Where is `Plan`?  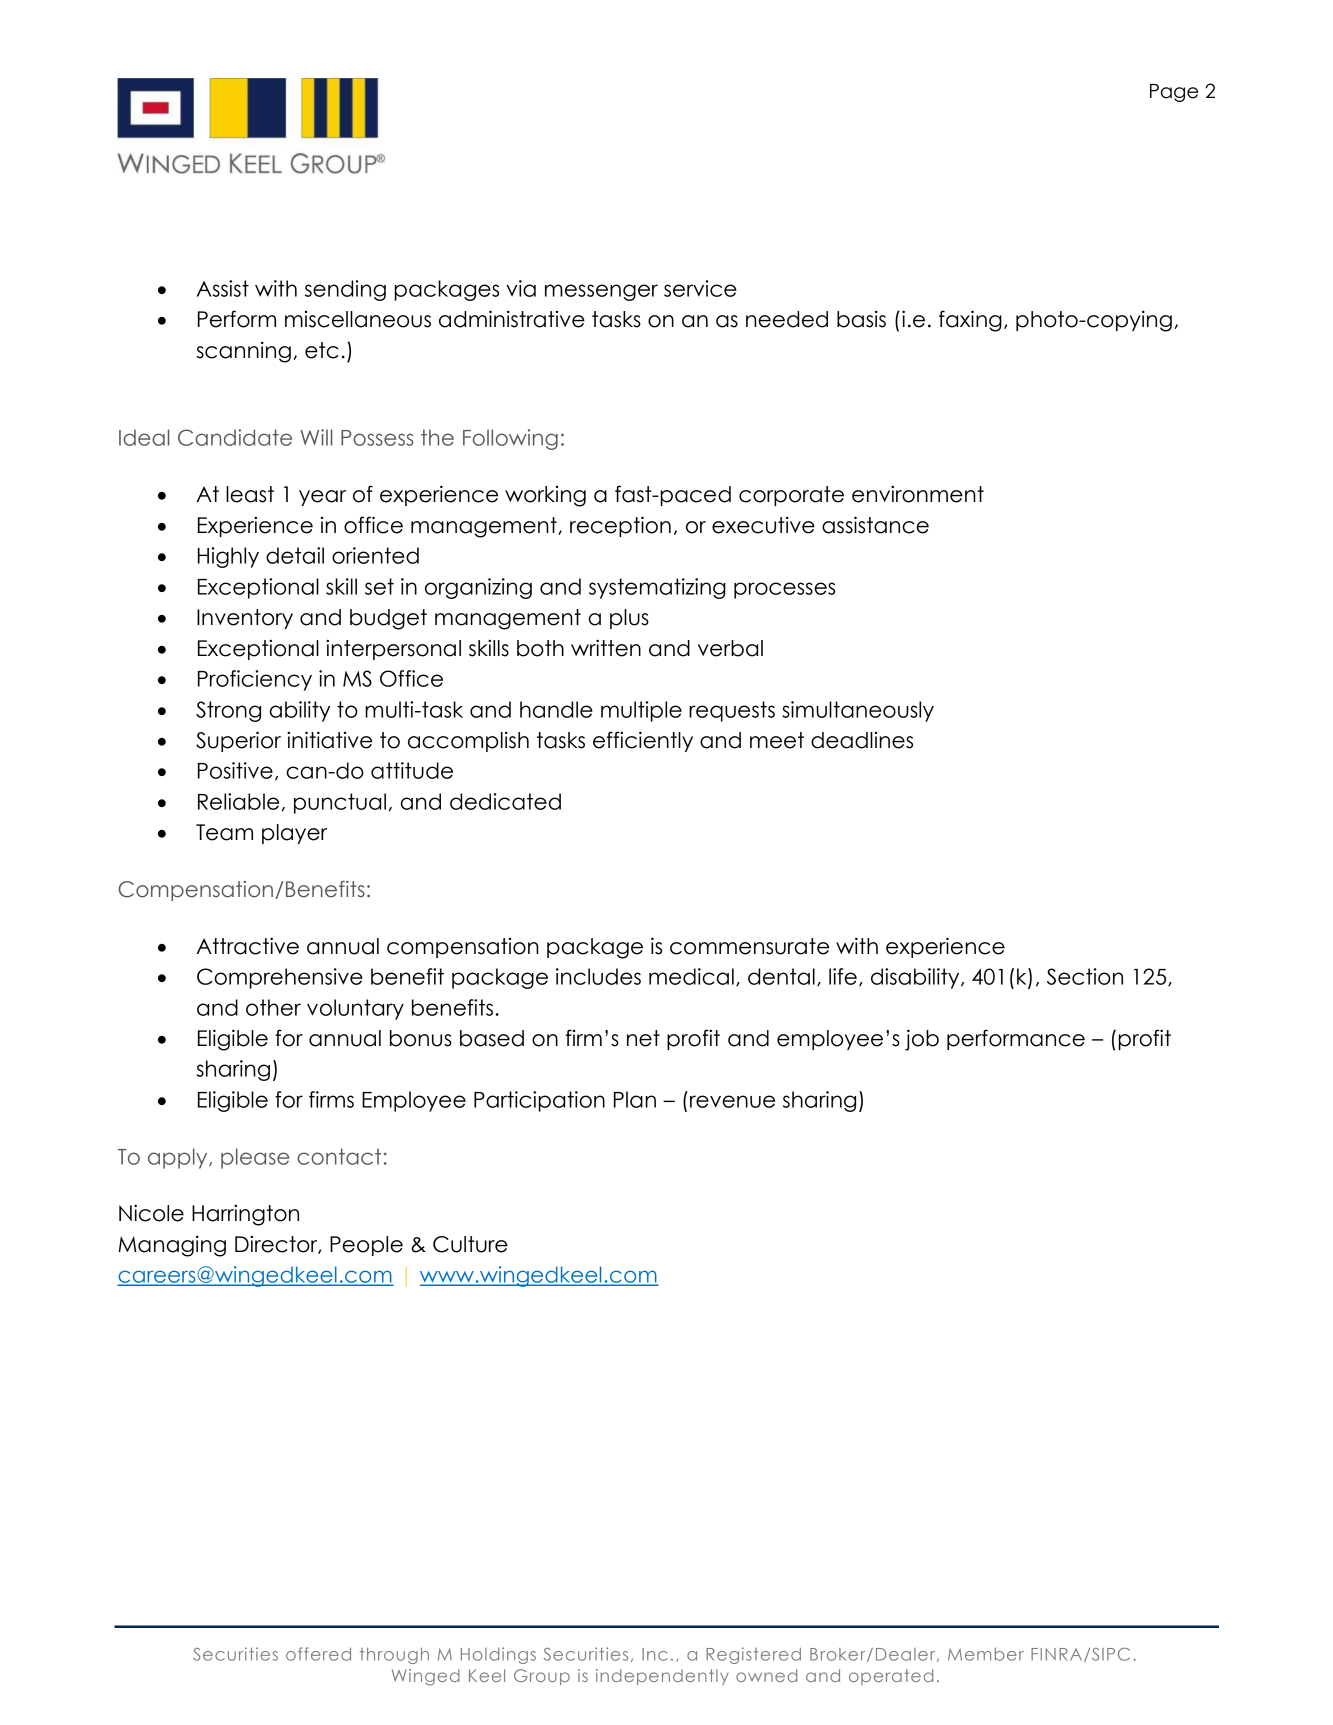 Plan is located at coordinates (635, 1099).
